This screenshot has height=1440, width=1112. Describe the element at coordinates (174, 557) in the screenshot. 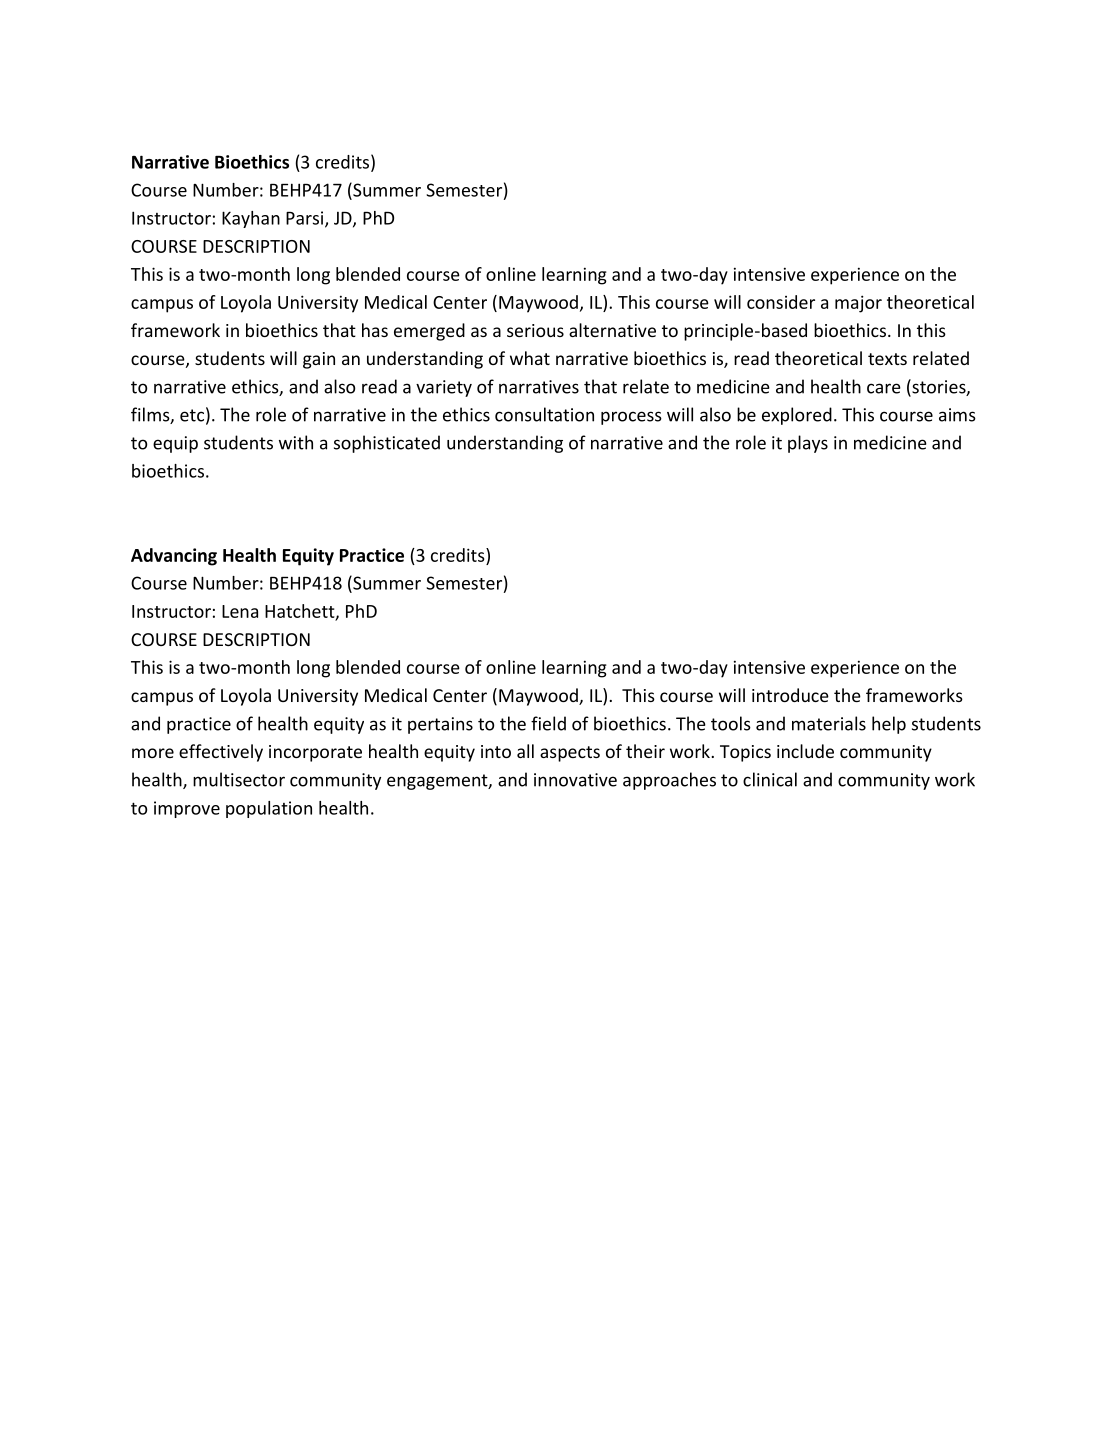

I see `Advancing` at that location.
